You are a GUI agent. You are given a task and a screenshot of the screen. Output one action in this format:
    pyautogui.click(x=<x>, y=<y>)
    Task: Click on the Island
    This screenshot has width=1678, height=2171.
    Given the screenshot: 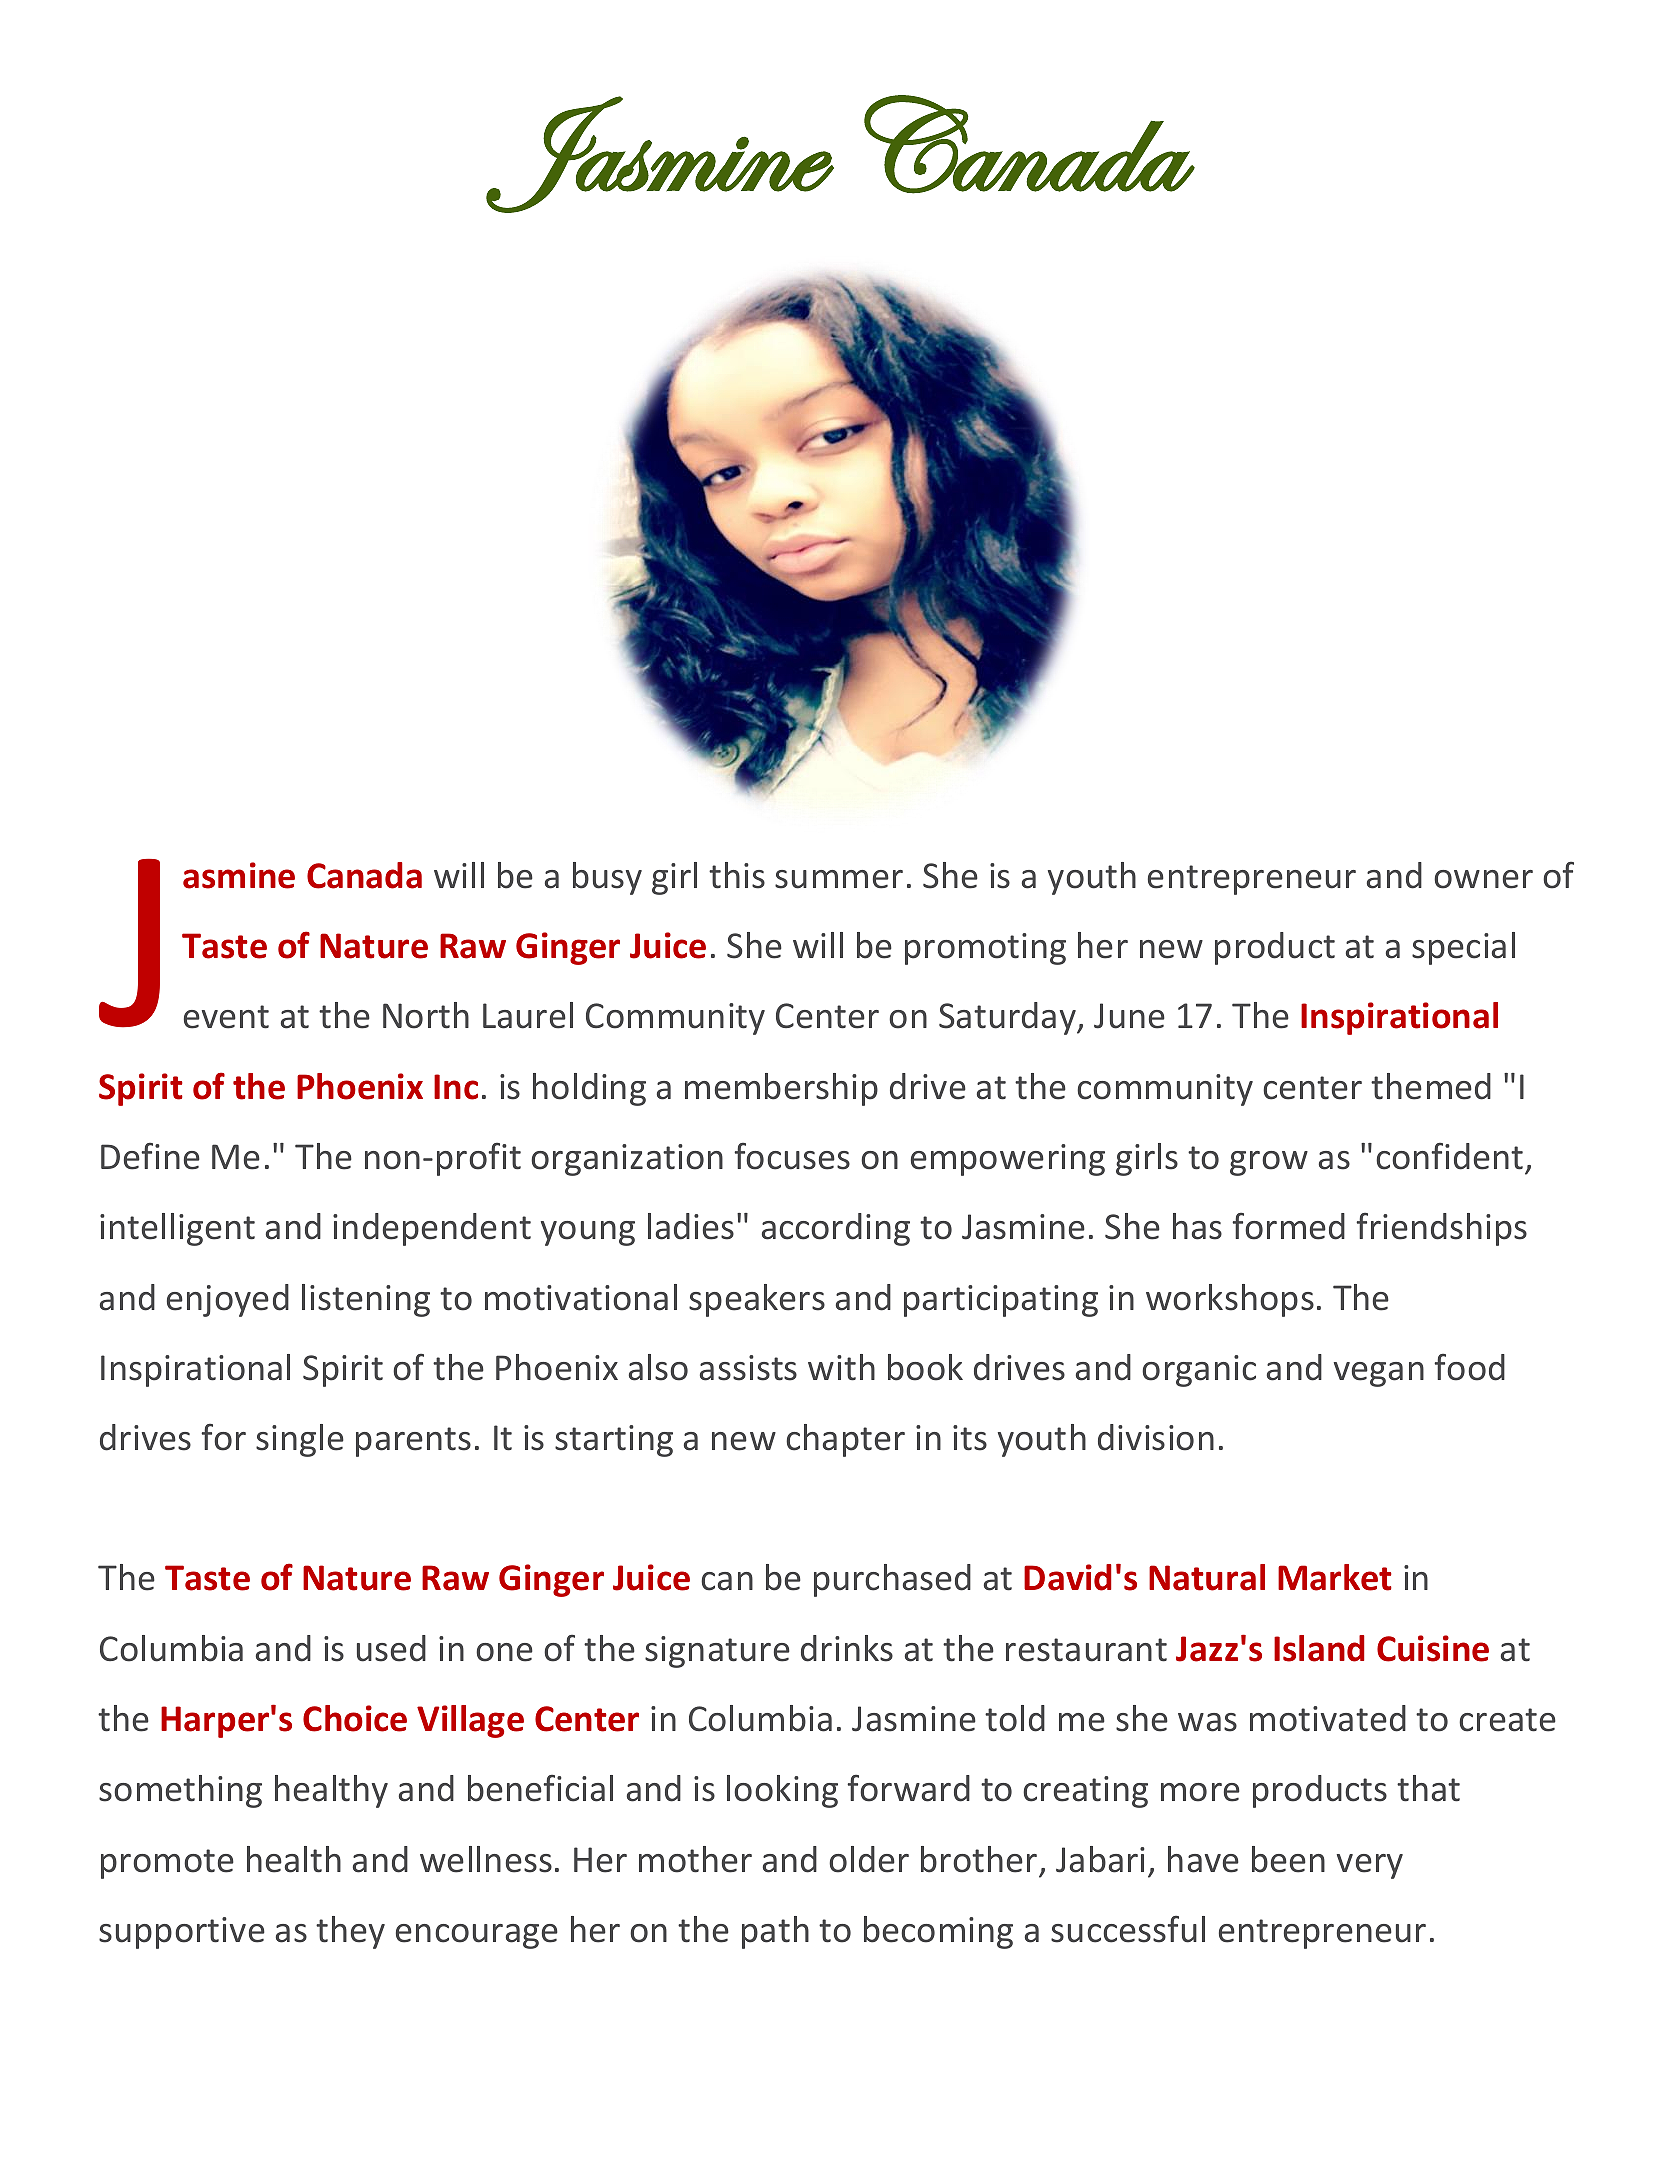 What is the action you would take?
    pyautogui.click(x=1319, y=1648)
